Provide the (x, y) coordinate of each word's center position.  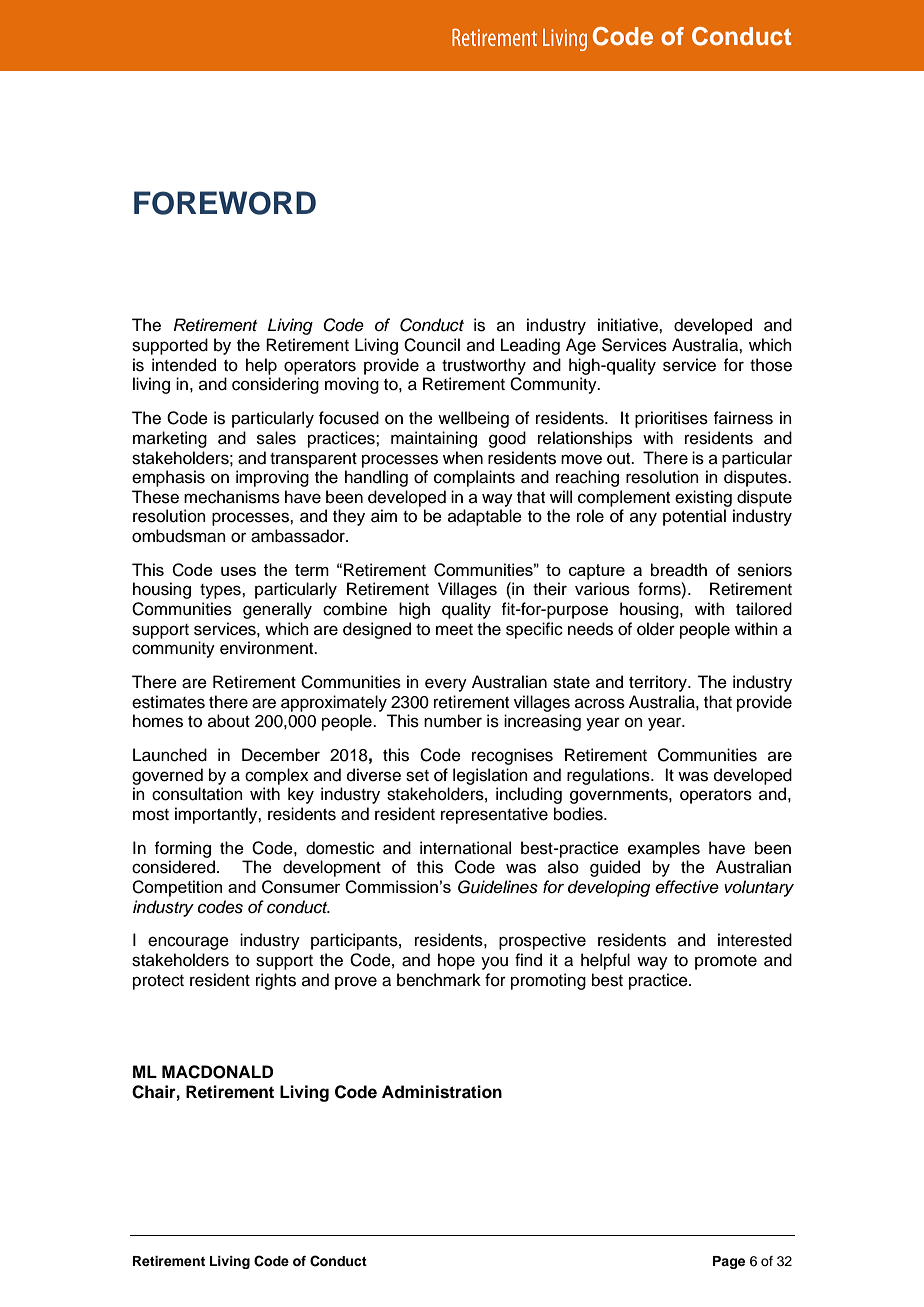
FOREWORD (225, 203)
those (771, 365)
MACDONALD (217, 1072)
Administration (442, 1092)
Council (432, 345)
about (229, 721)
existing (703, 498)
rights (276, 981)
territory (659, 683)
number (453, 721)
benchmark (439, 980)
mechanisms (232, 497)
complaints (474, 478)
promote (726, 962)
